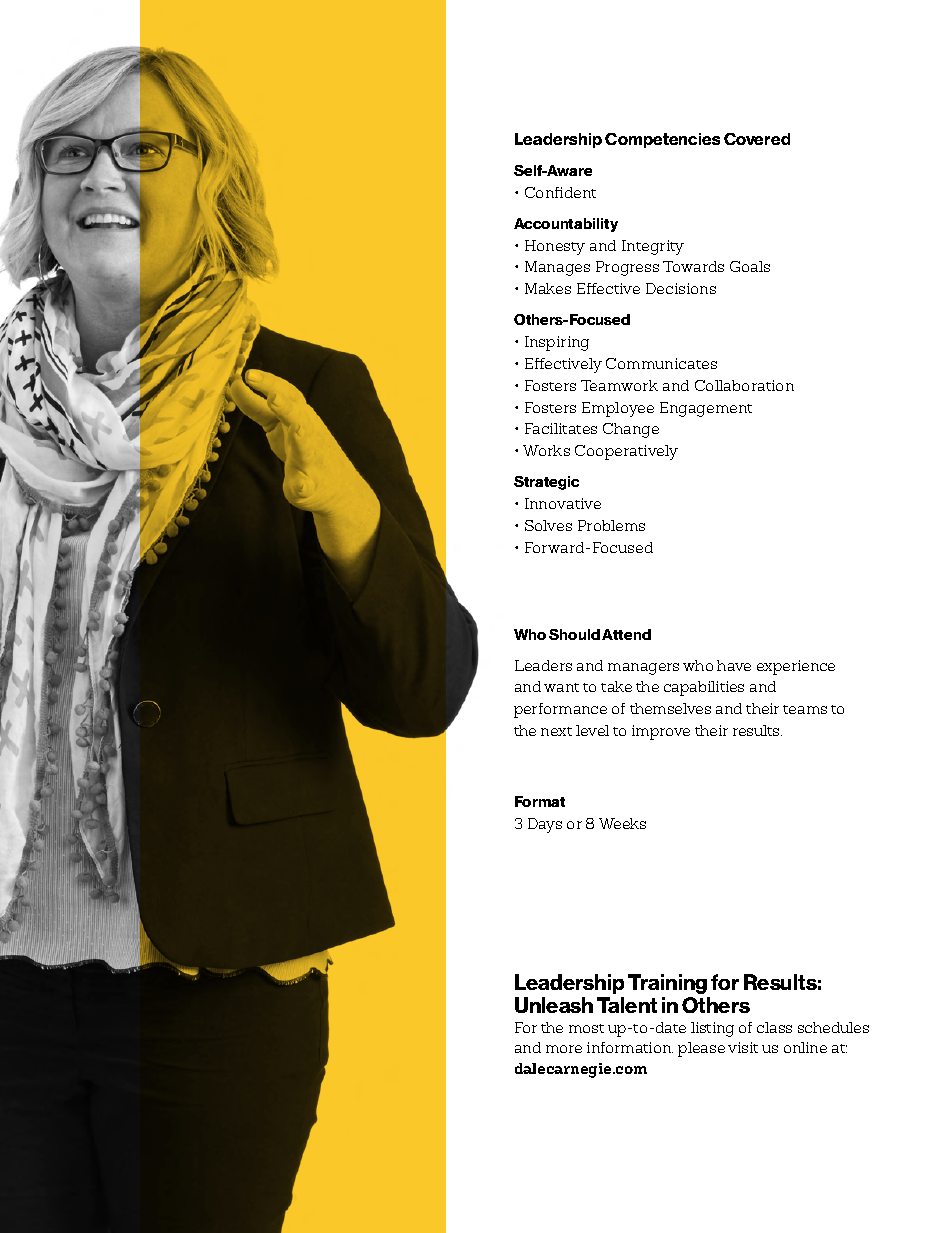  Describe the element at coordinates (701, 1049) in the screenshot. I see `please` at that location.
